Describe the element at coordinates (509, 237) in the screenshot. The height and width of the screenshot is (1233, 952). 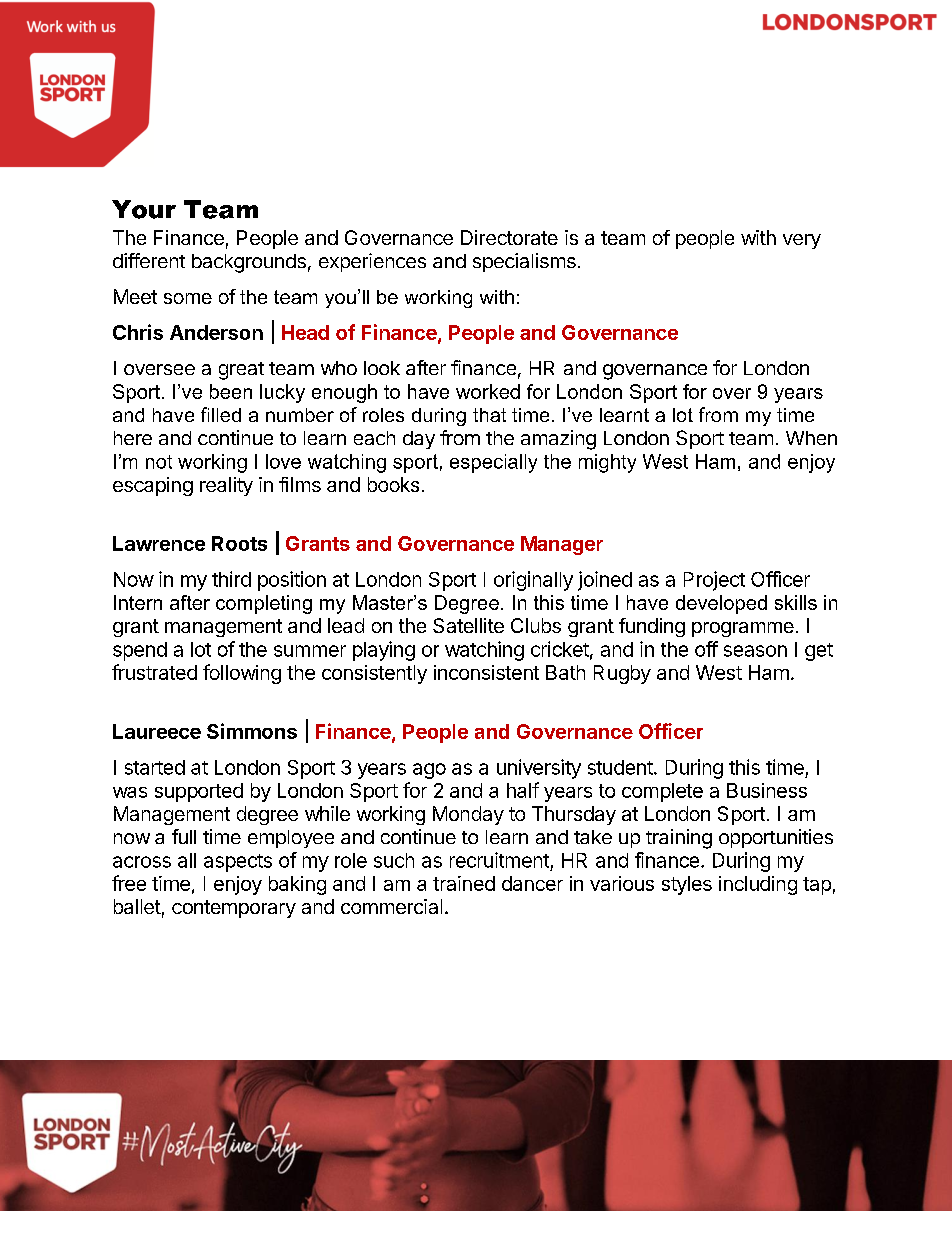
I see `Directorate` at that location.
